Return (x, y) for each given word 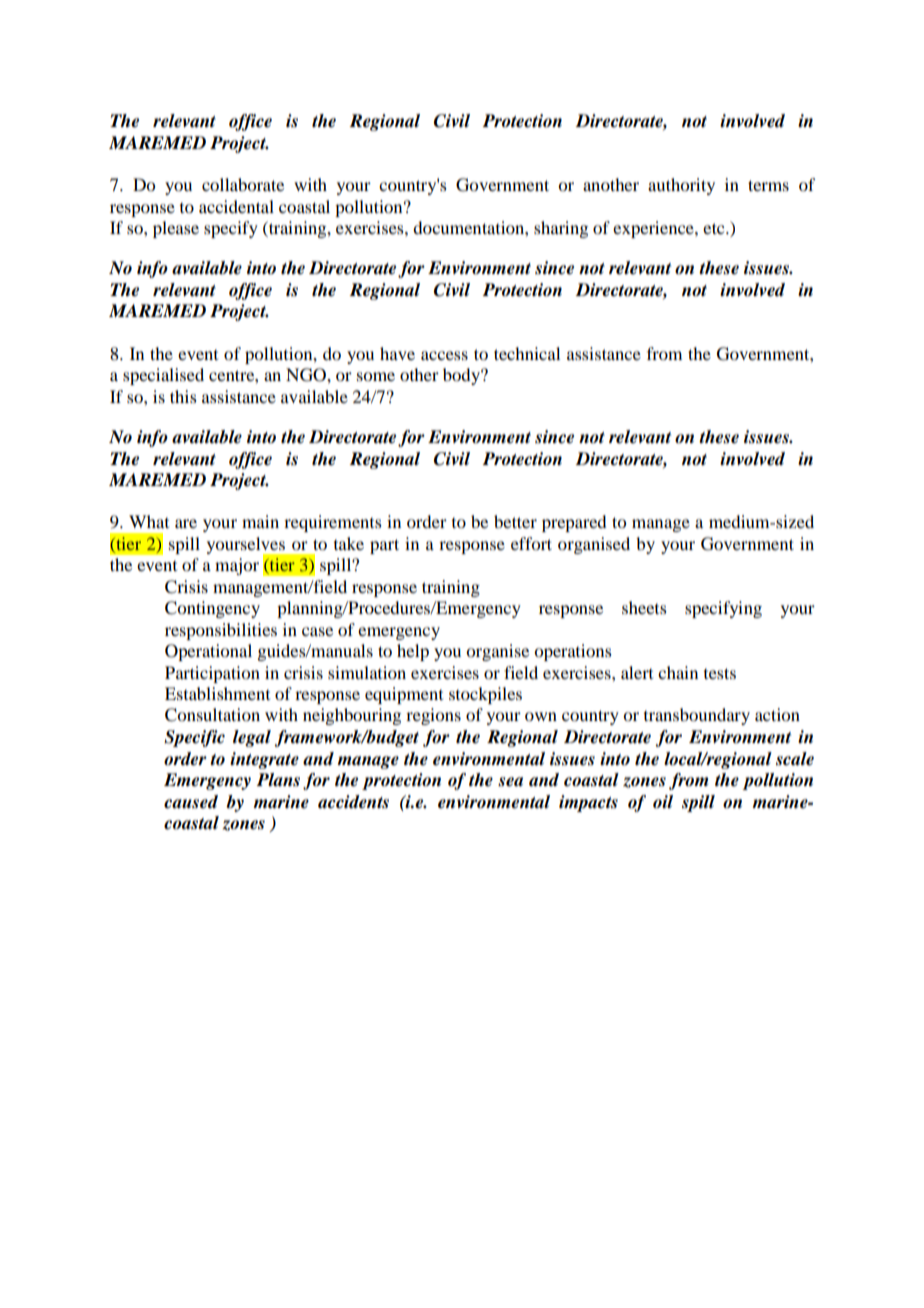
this (183, 396)
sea (510, 782)
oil (663, 802)
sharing (561, 229)
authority (681, 186)
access (444, 355)
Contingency (212, 609)
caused (191, 802)
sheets (644, 607)
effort (531, 543)
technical (527, 353)
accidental (236, 206)
